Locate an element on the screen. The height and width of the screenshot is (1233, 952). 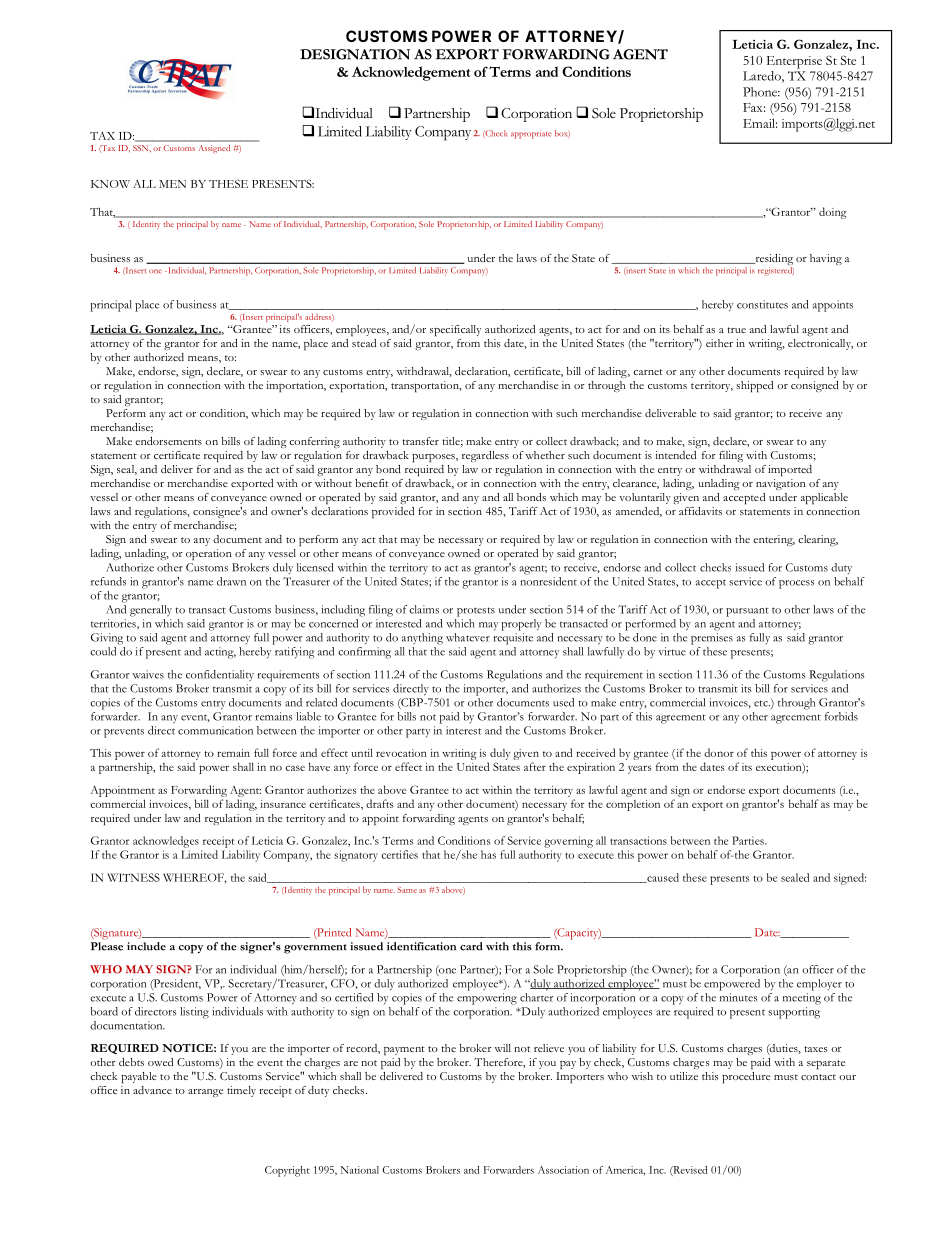
has is located at coordinates (488, 854).
